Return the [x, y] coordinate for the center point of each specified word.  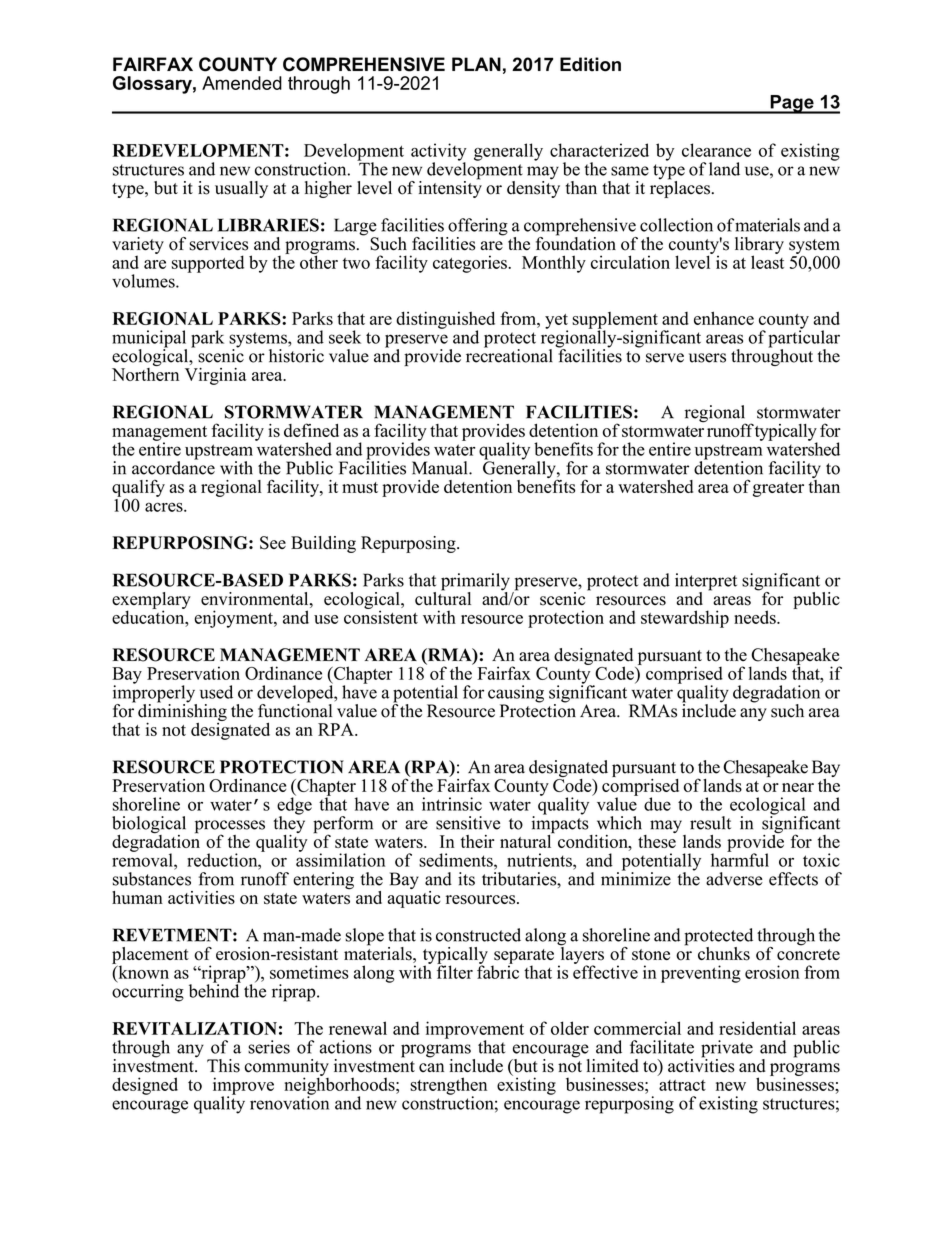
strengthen [448, 1087]
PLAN [476, 64]
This [223, 1066]
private [727, 1050]
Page [792, 104]
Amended [242, 83]
